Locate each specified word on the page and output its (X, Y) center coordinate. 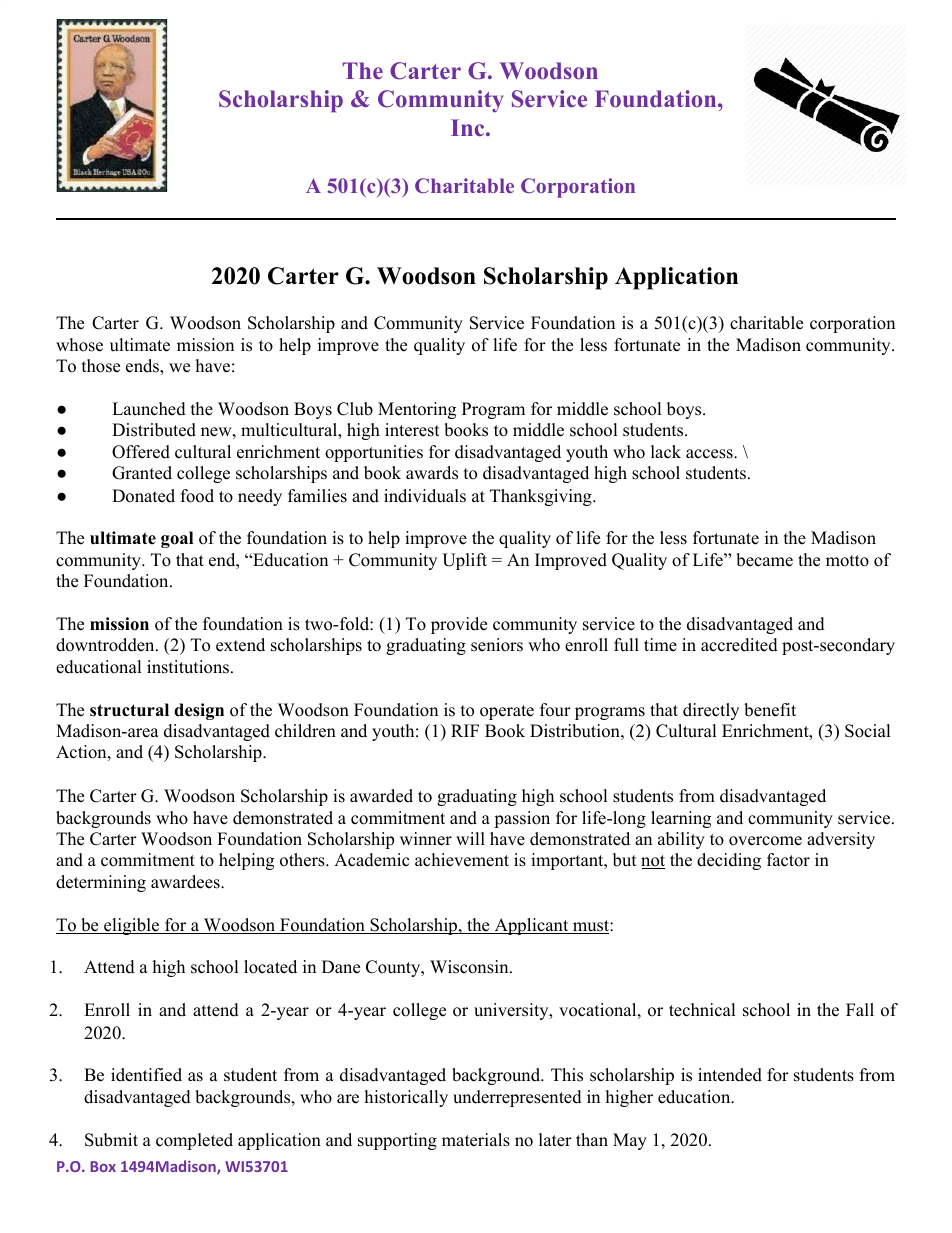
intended (730, 1075)
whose (79, 345)
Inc (469, 127)
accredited (739, 645)
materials (476, 1140)
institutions (188, 667)
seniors (497, 645)
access (710, 454)
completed (194, 1141)
